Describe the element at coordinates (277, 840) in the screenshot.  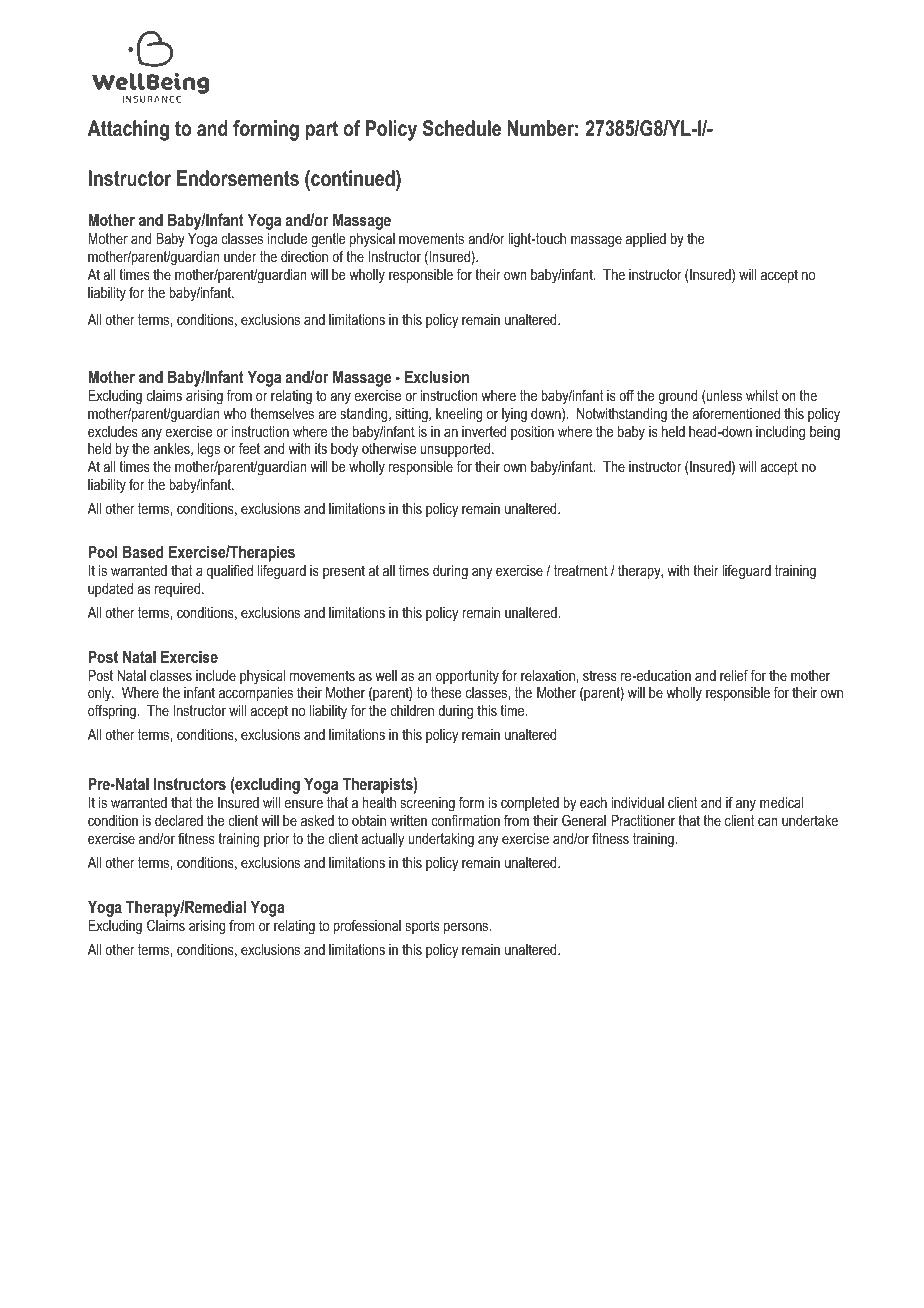
I see `prior` at that location.
